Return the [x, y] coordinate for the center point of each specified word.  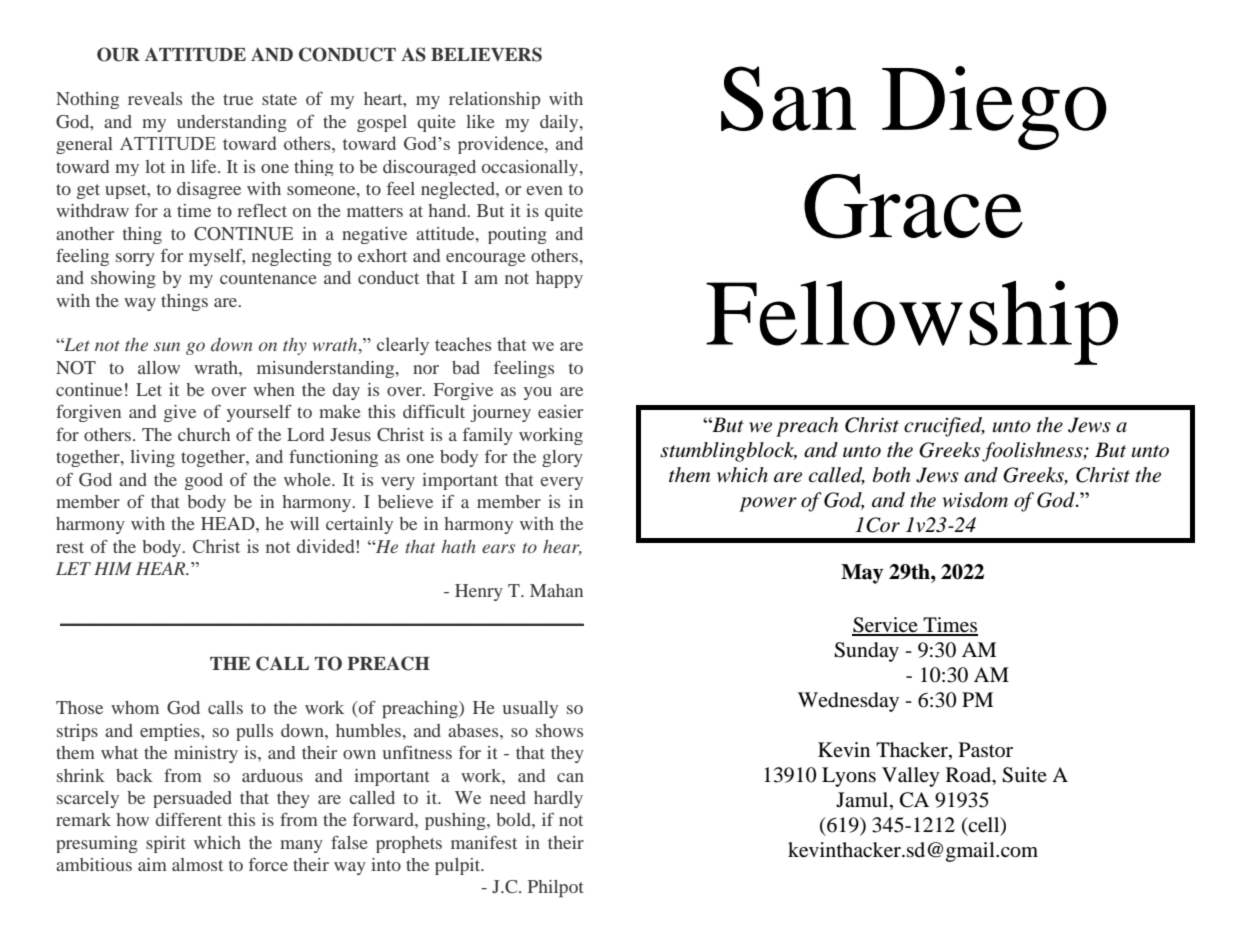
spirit [165, 844]
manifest [484, 842]
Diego [994, 108]
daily [560, 123]
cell [984, 826]
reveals [155, 98]
